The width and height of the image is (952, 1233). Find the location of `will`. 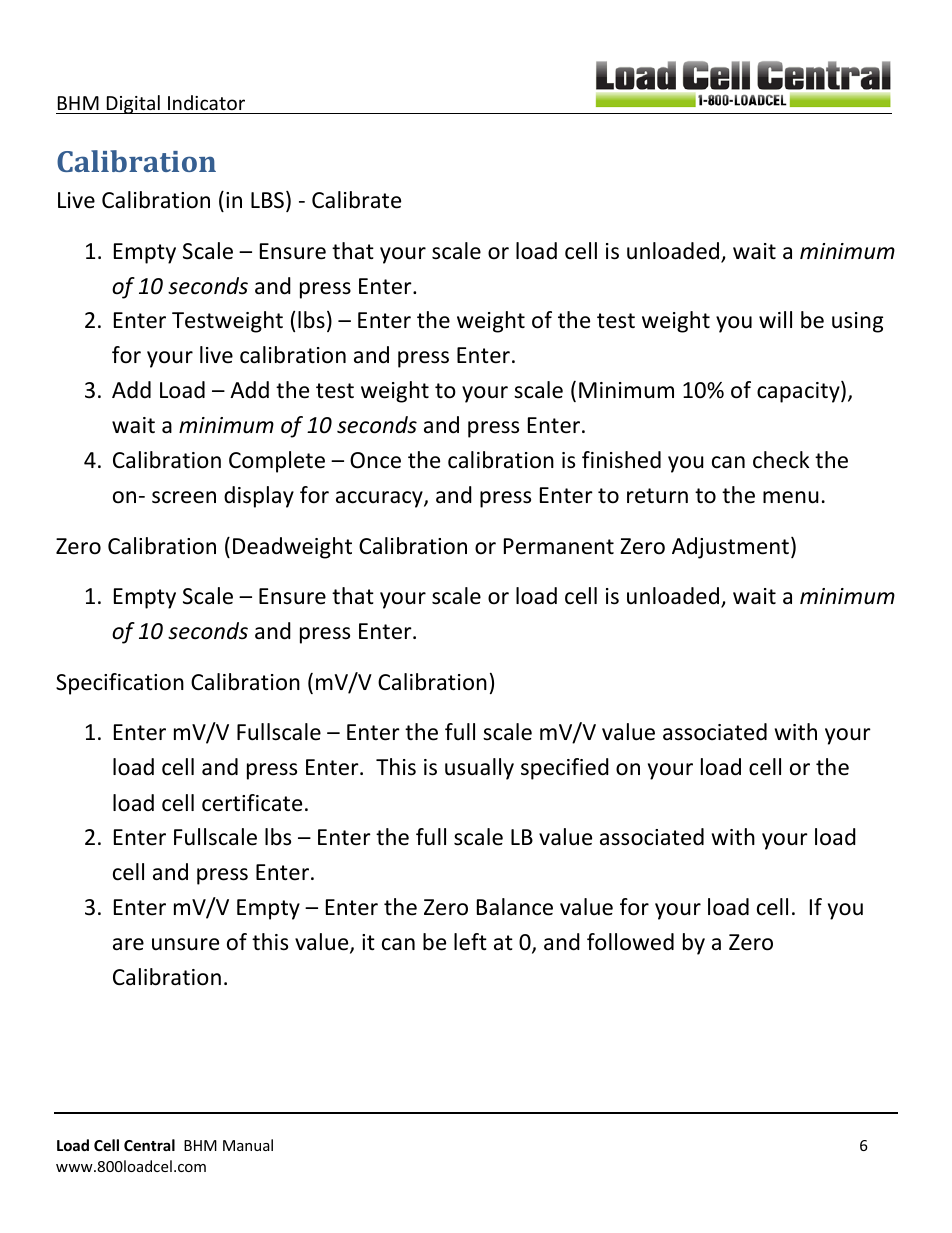

will is located at coordinates (775, 319).
